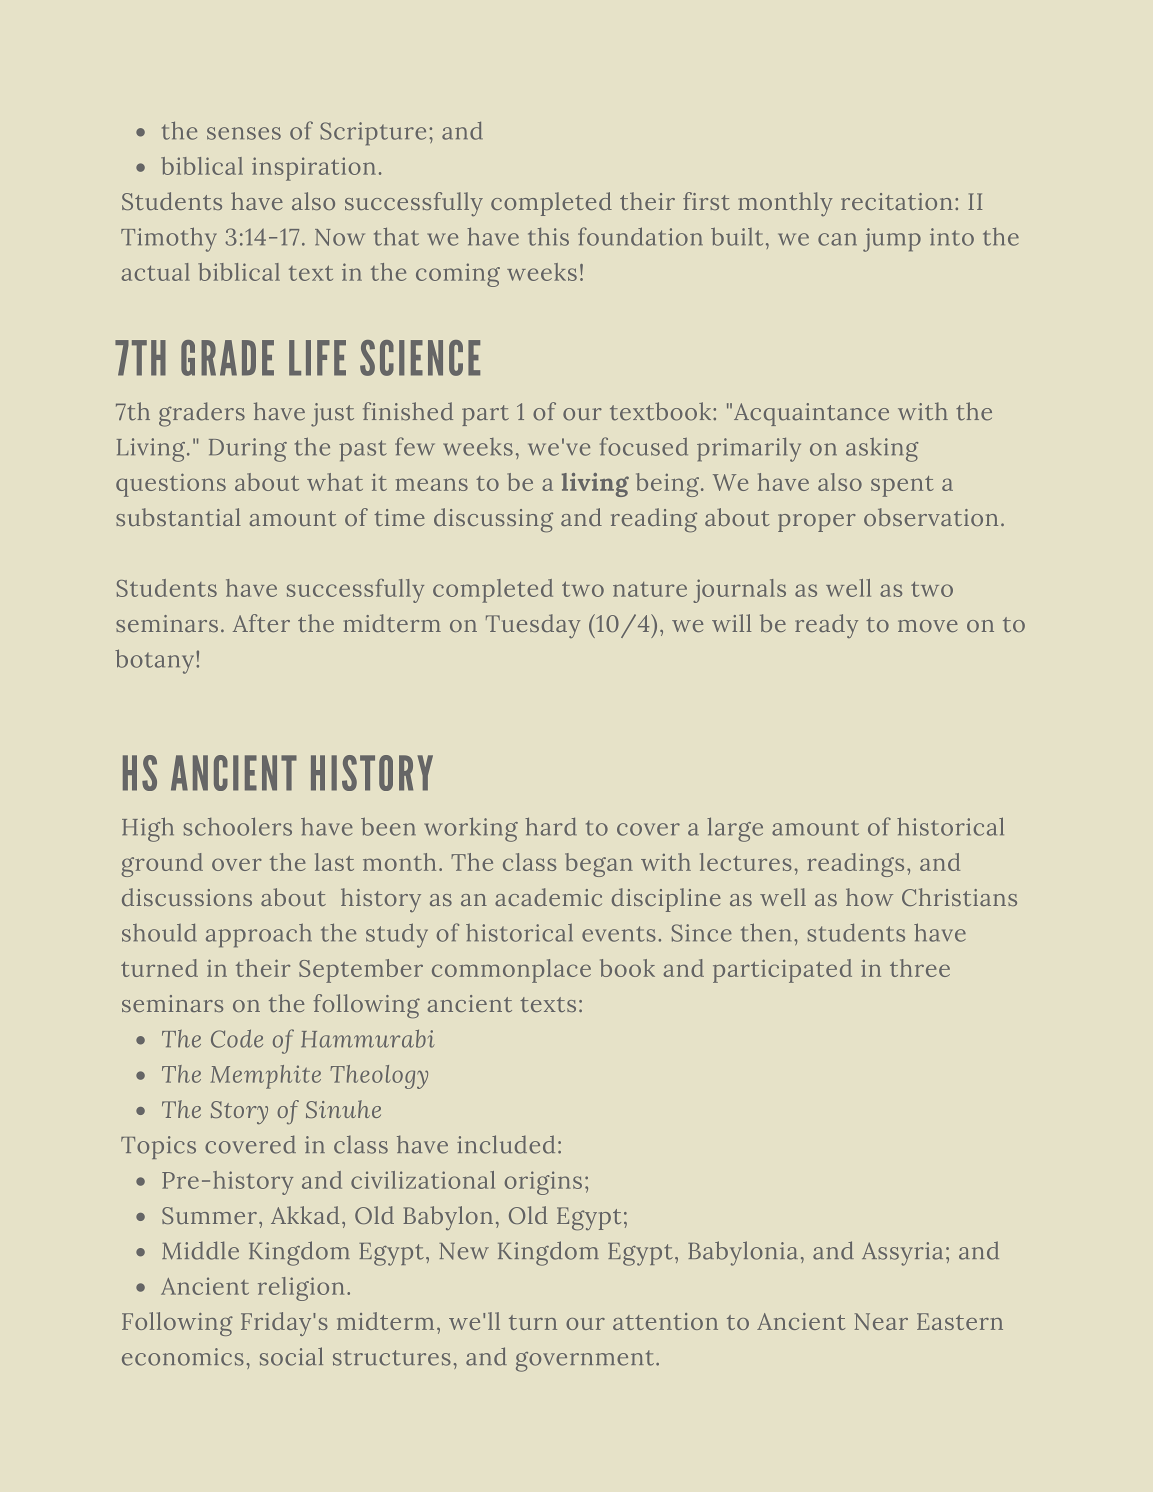  What do you see at coordinates (869, 897) in the page?
I see `how` at bounding box center [869, 897].
